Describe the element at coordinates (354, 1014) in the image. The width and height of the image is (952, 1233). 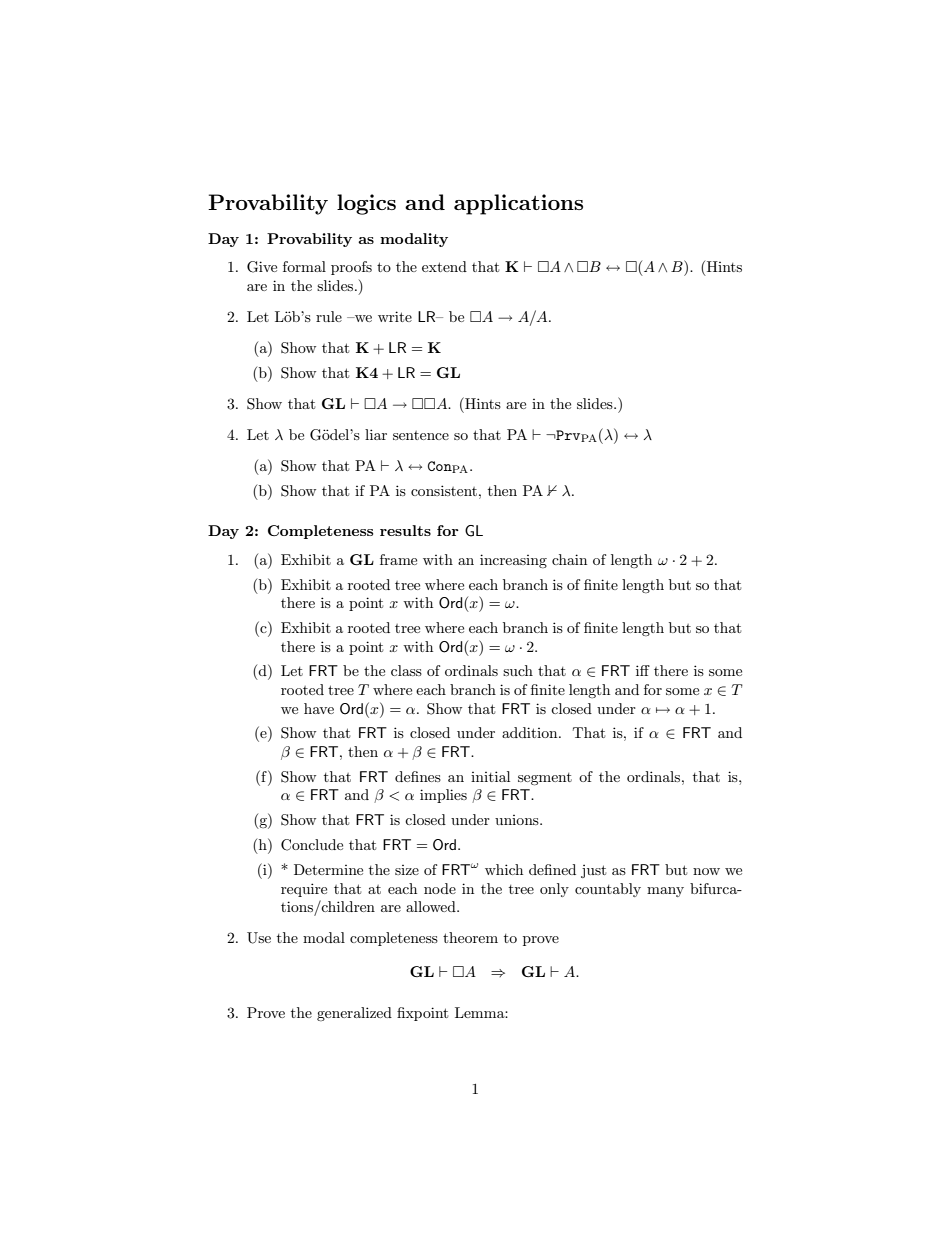
I see `generalized` at that location.
